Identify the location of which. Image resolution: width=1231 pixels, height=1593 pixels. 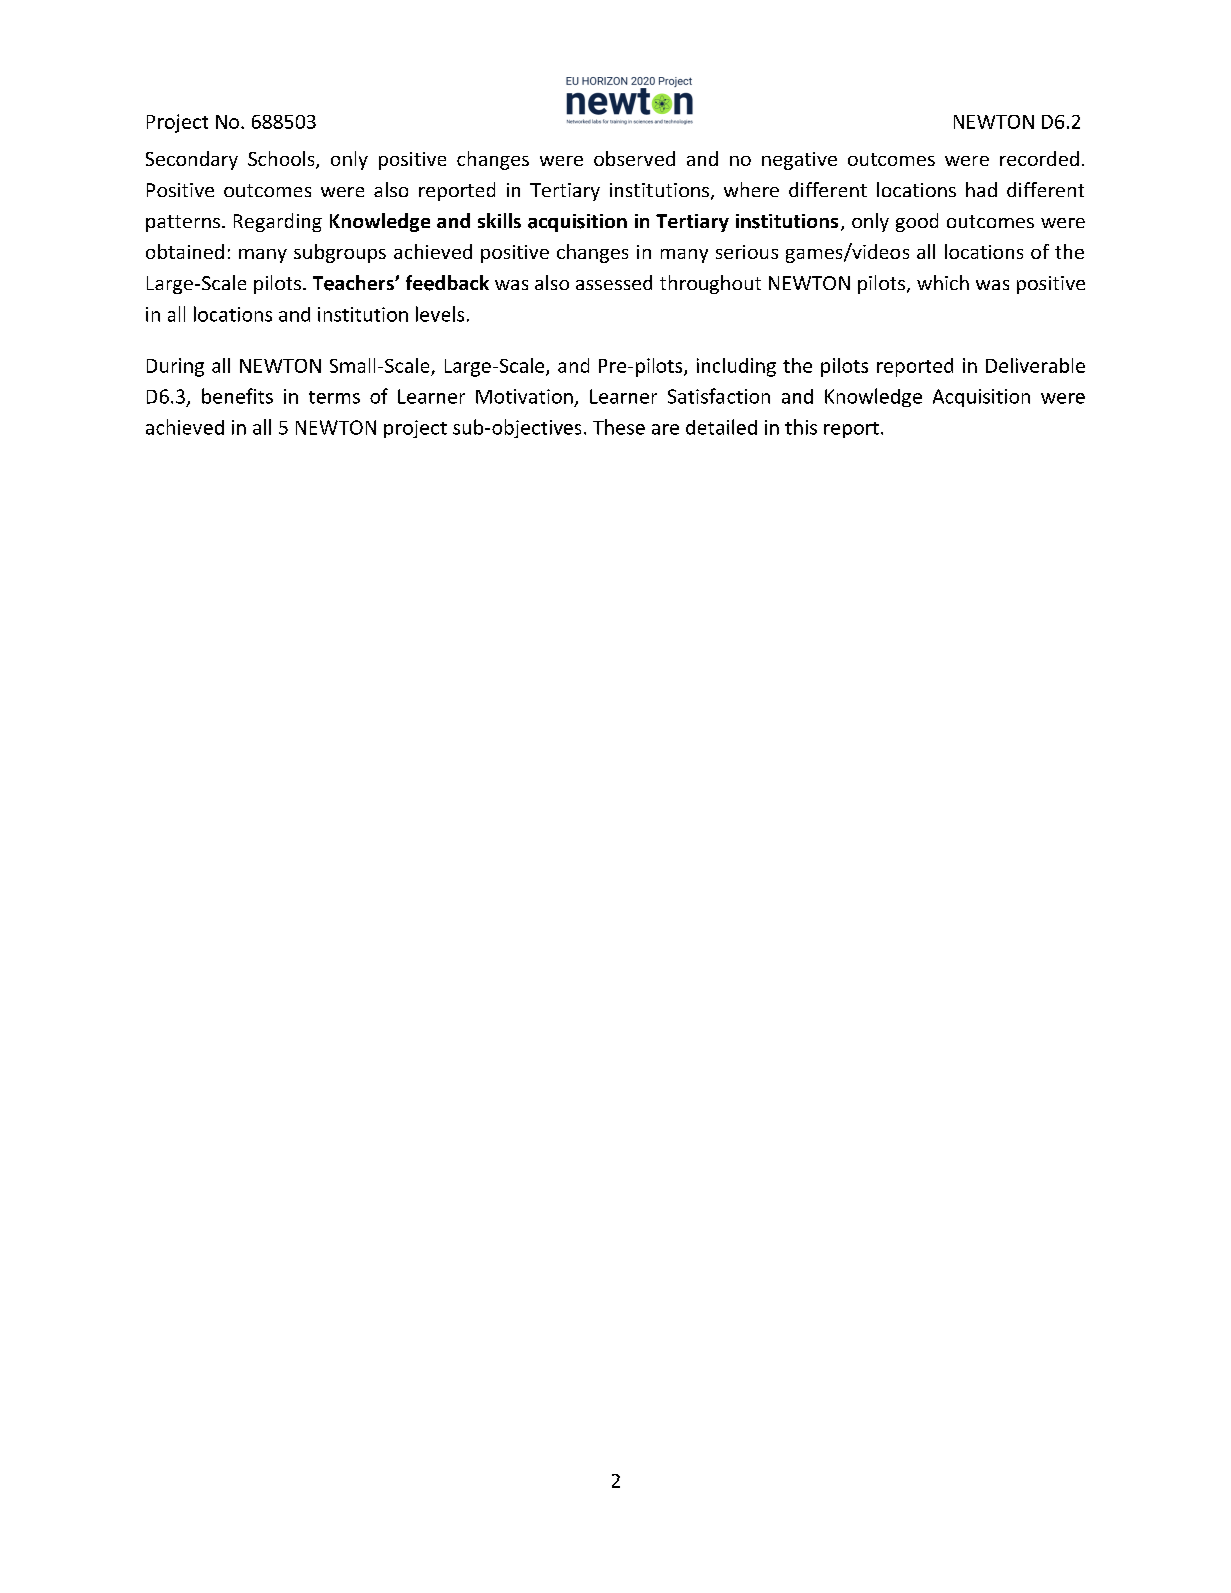
(943, 282).
